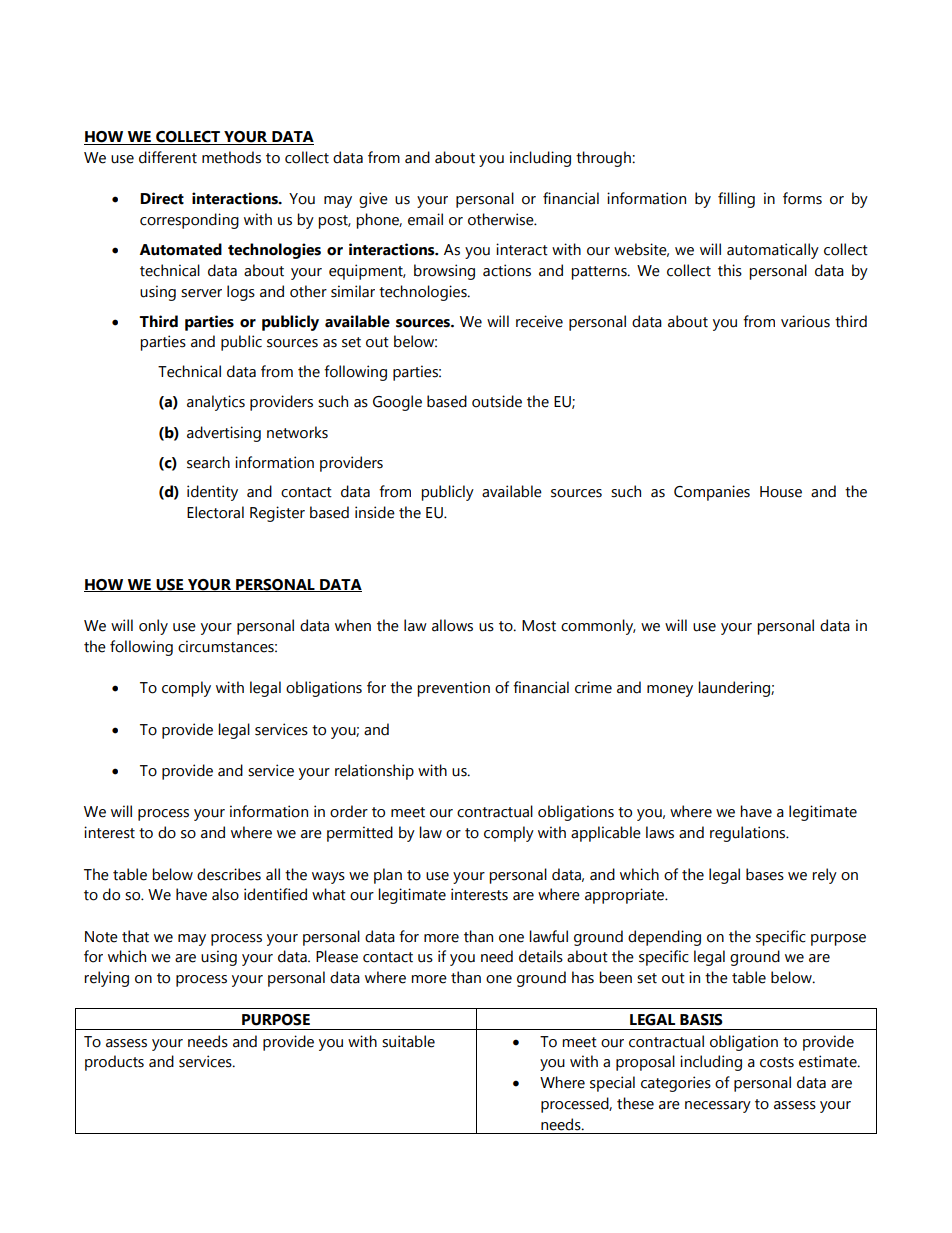  Describe the element at coordinates (388, 876) in the document. I see `plan` at that location.
